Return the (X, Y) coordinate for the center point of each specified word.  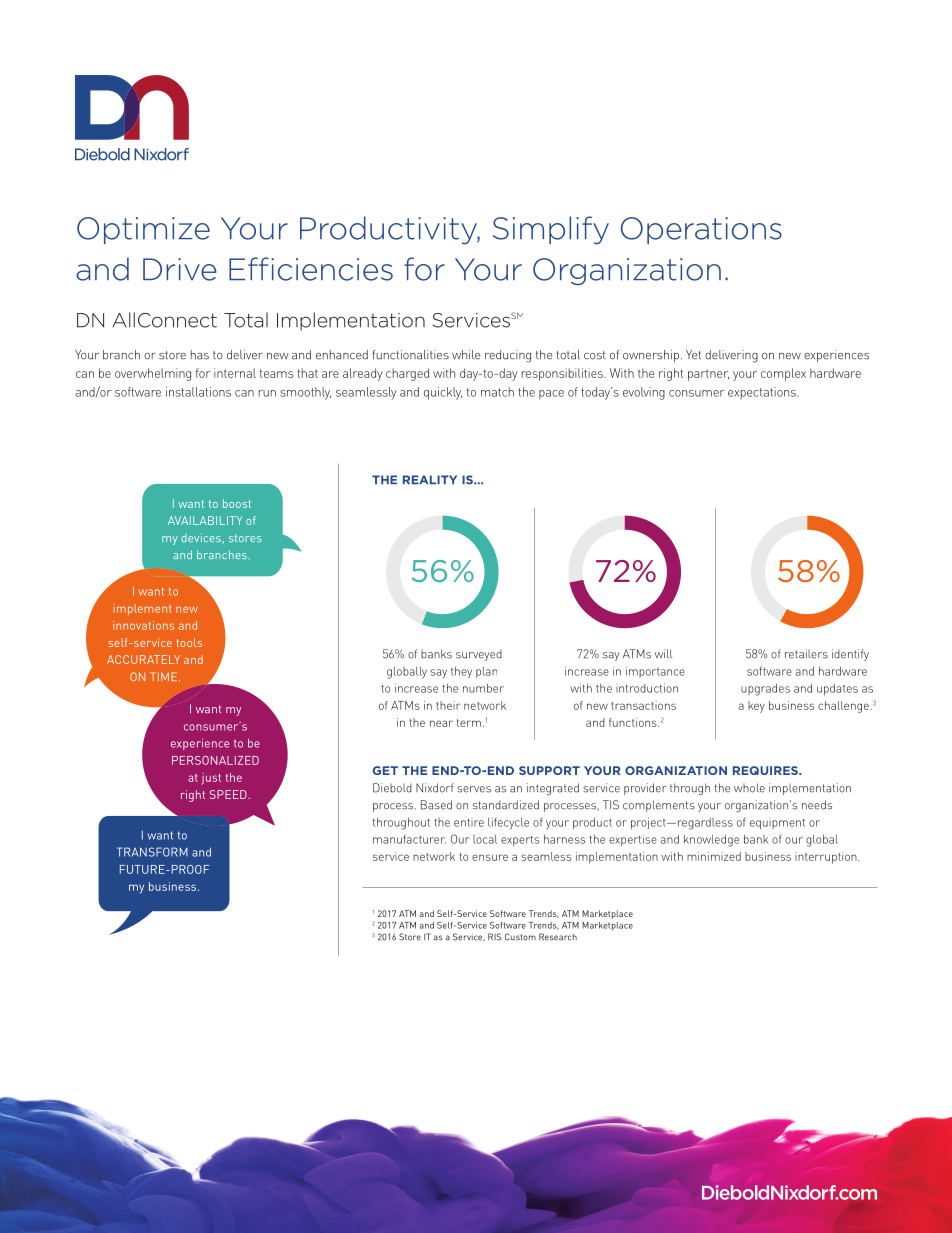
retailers (806, 654)
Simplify (551, 230)
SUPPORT (549, 770)
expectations (763, 393)
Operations (701, 230)
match (497, 392)
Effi (251, 268)
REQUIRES (766, 770)
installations (198, 392)
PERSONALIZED (215, 760)
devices (201, 537)
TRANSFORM (152, 852)
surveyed (479, 655)
